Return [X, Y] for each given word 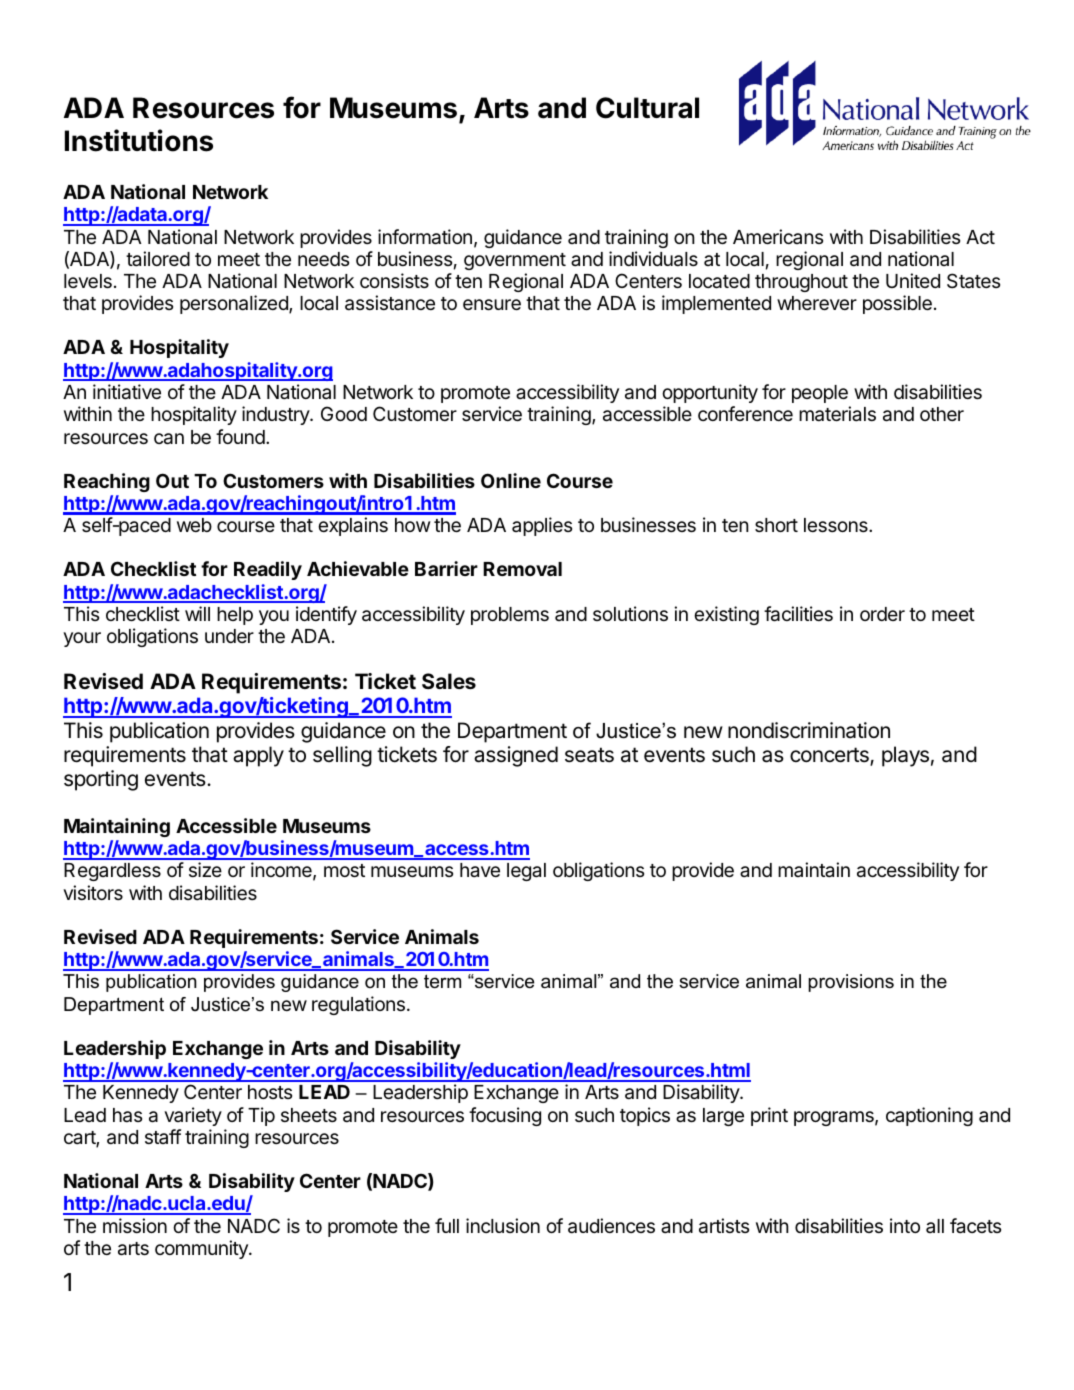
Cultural [647, 108]
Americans [778, 236]
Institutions [139, 140]
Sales [449, 681]
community [202, 1249]
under [229, 636]
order [882, 614]
